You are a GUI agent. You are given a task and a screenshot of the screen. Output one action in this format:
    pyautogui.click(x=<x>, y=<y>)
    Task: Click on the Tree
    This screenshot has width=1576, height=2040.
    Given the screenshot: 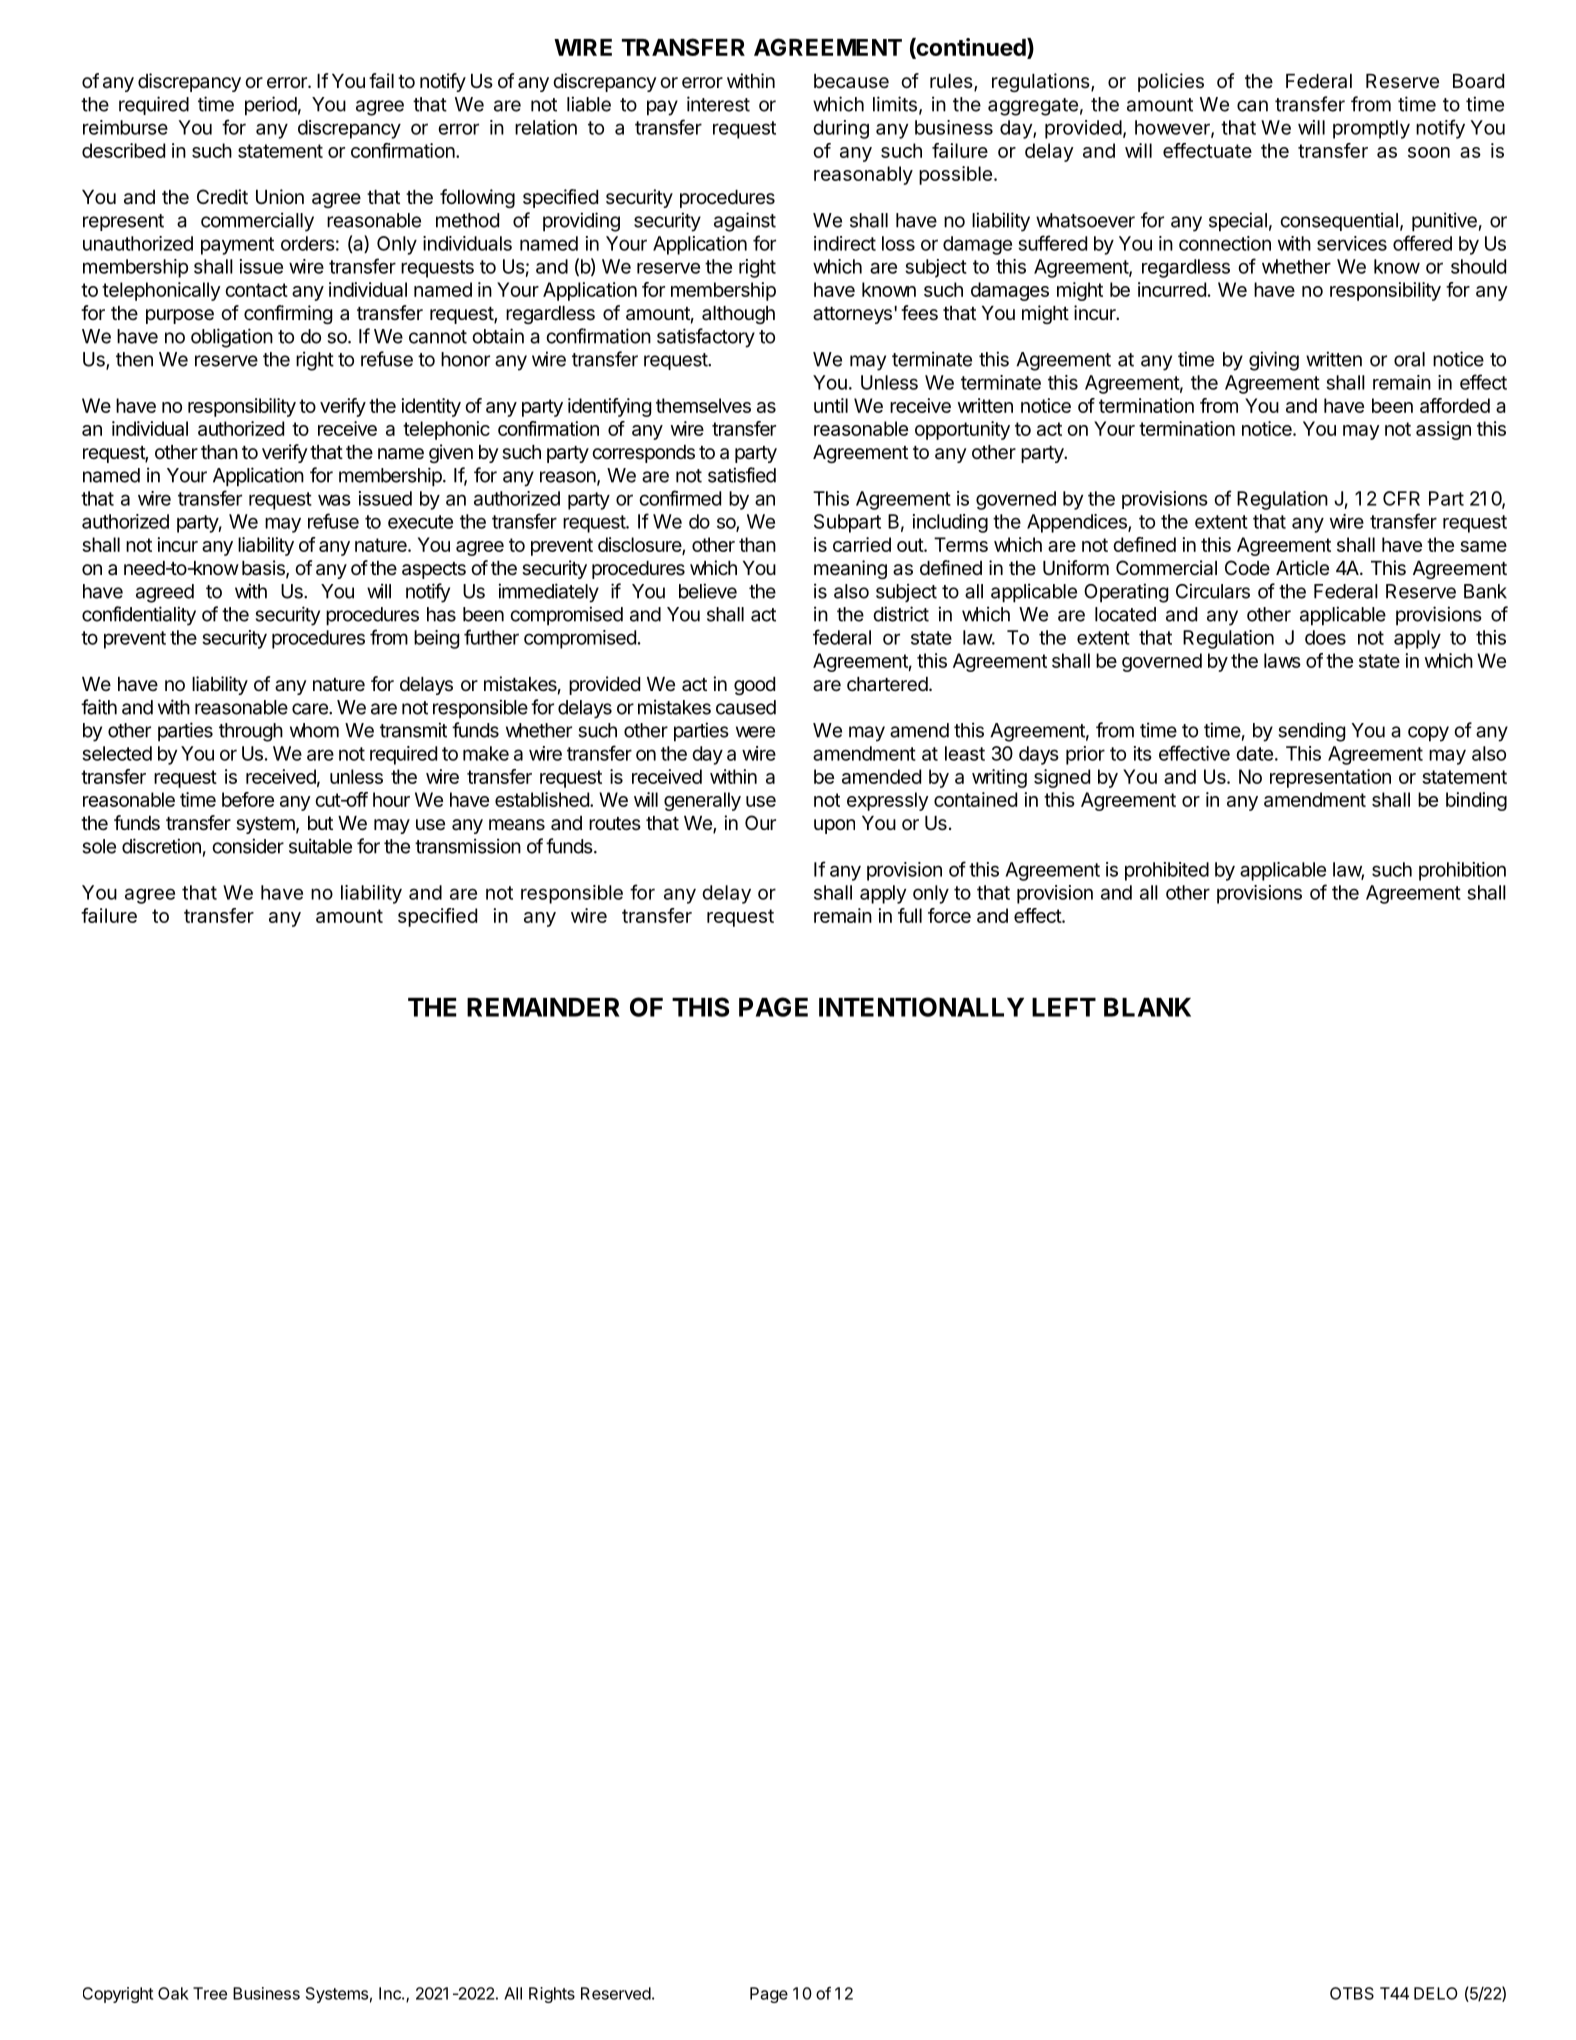 What is the action you would take?
    pyautogui.click(x=210, y=1993)
